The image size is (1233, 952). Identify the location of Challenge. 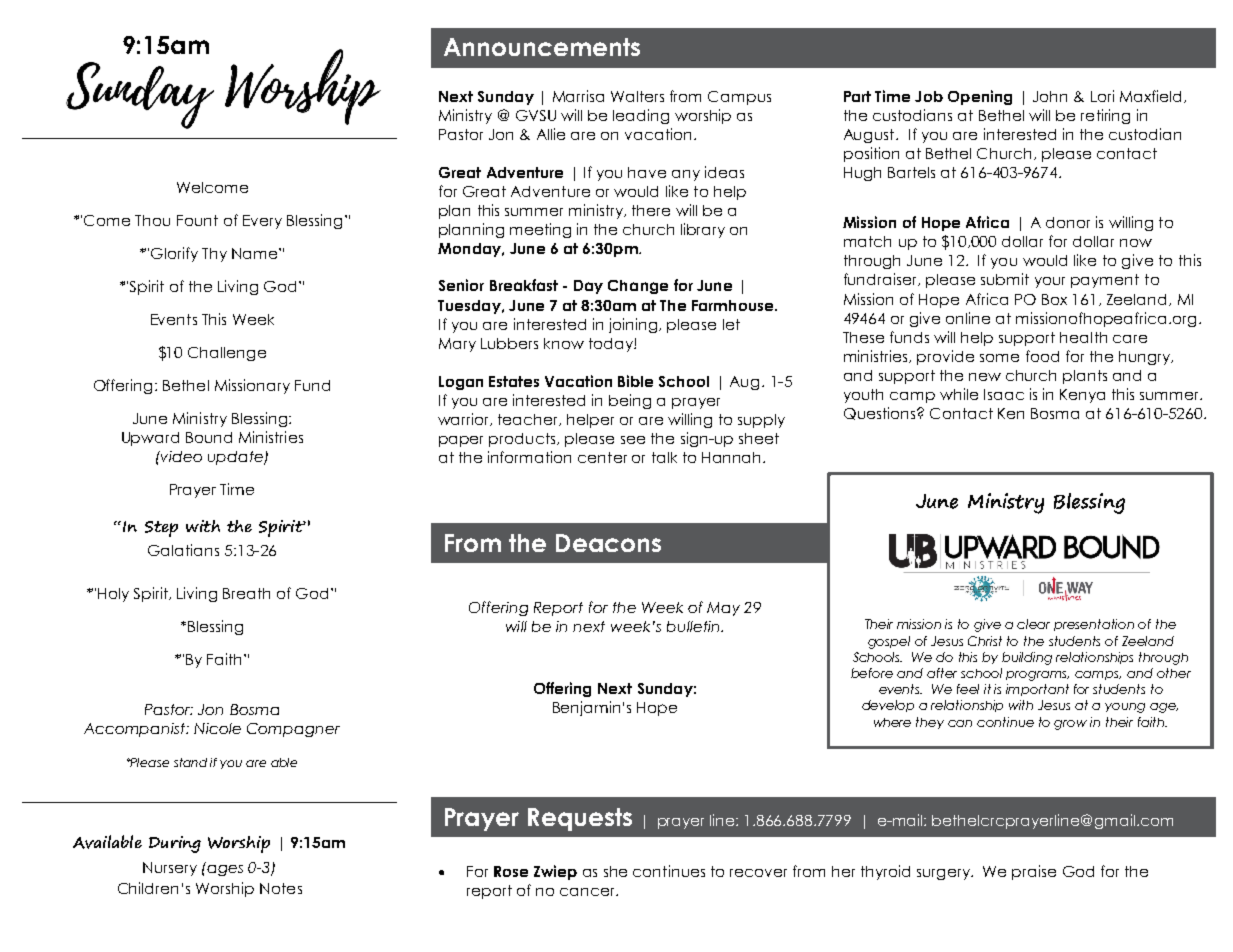
(227, 354).
